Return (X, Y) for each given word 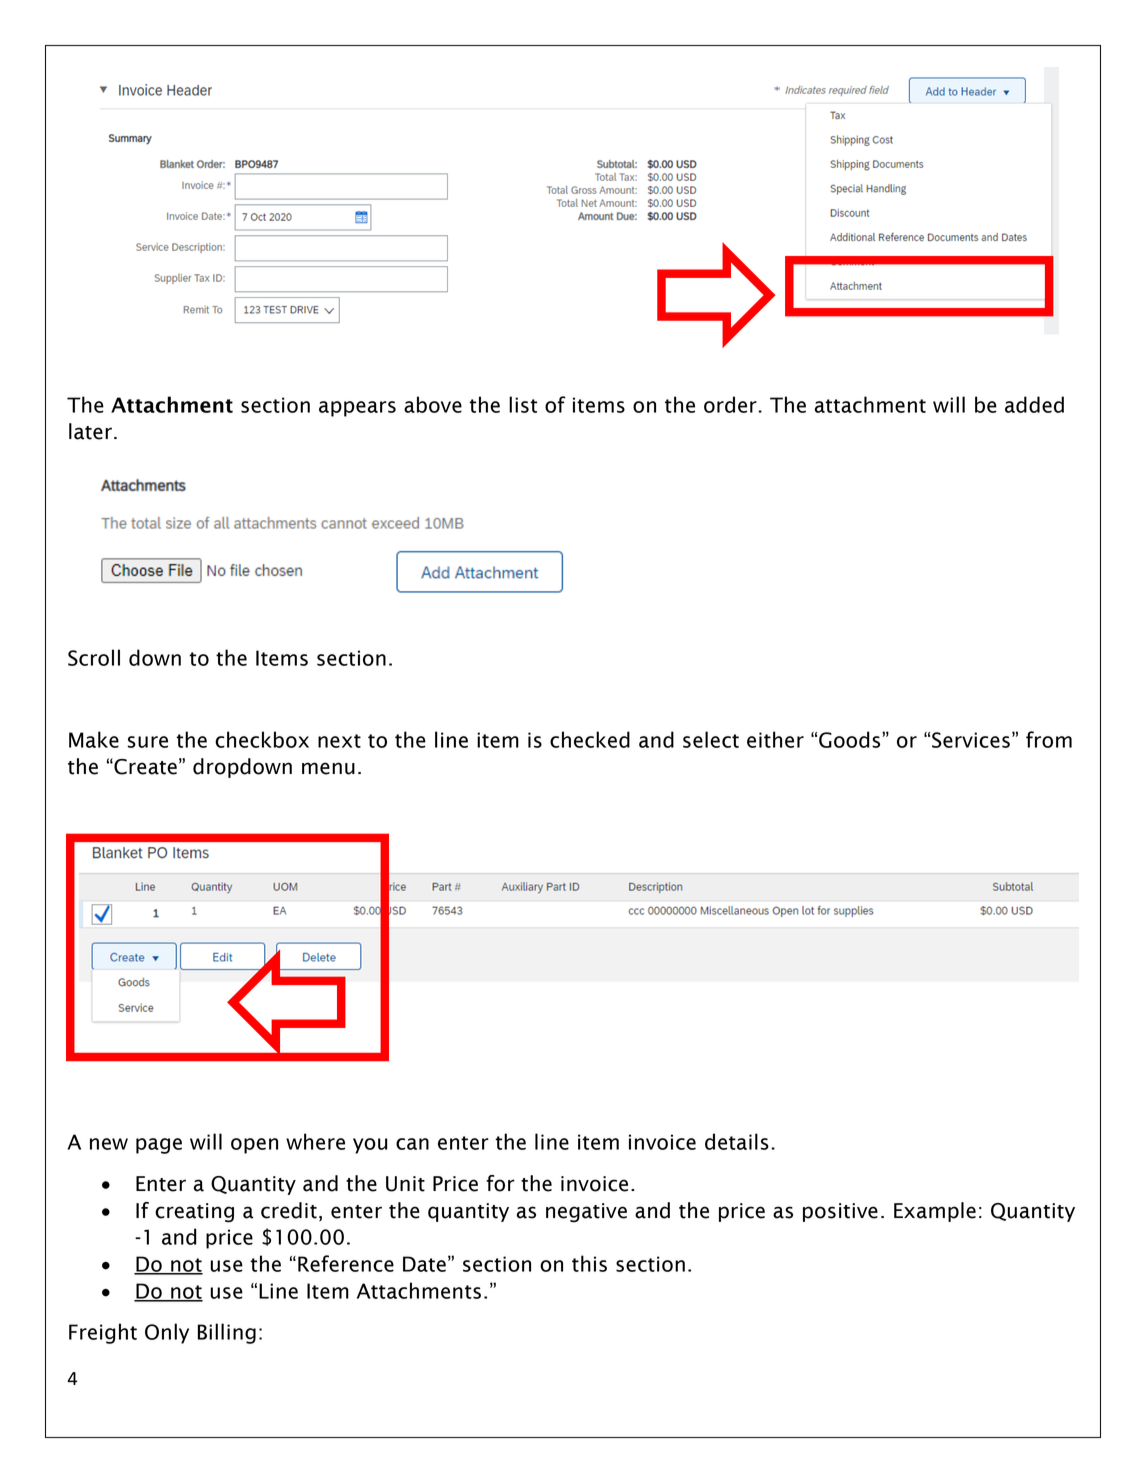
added (1034, 404)
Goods (851, 739)
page (159, 1146)
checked (590, 739)
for (500, 1183)
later (90, 431)
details (737, 1141)
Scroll (94, 657)
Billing (227, 1333)
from (1049, 739)
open (254, 1146)
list (523, 404)
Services (971, 740)
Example (935, 1212)
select (711, 739)
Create (144, 766)
